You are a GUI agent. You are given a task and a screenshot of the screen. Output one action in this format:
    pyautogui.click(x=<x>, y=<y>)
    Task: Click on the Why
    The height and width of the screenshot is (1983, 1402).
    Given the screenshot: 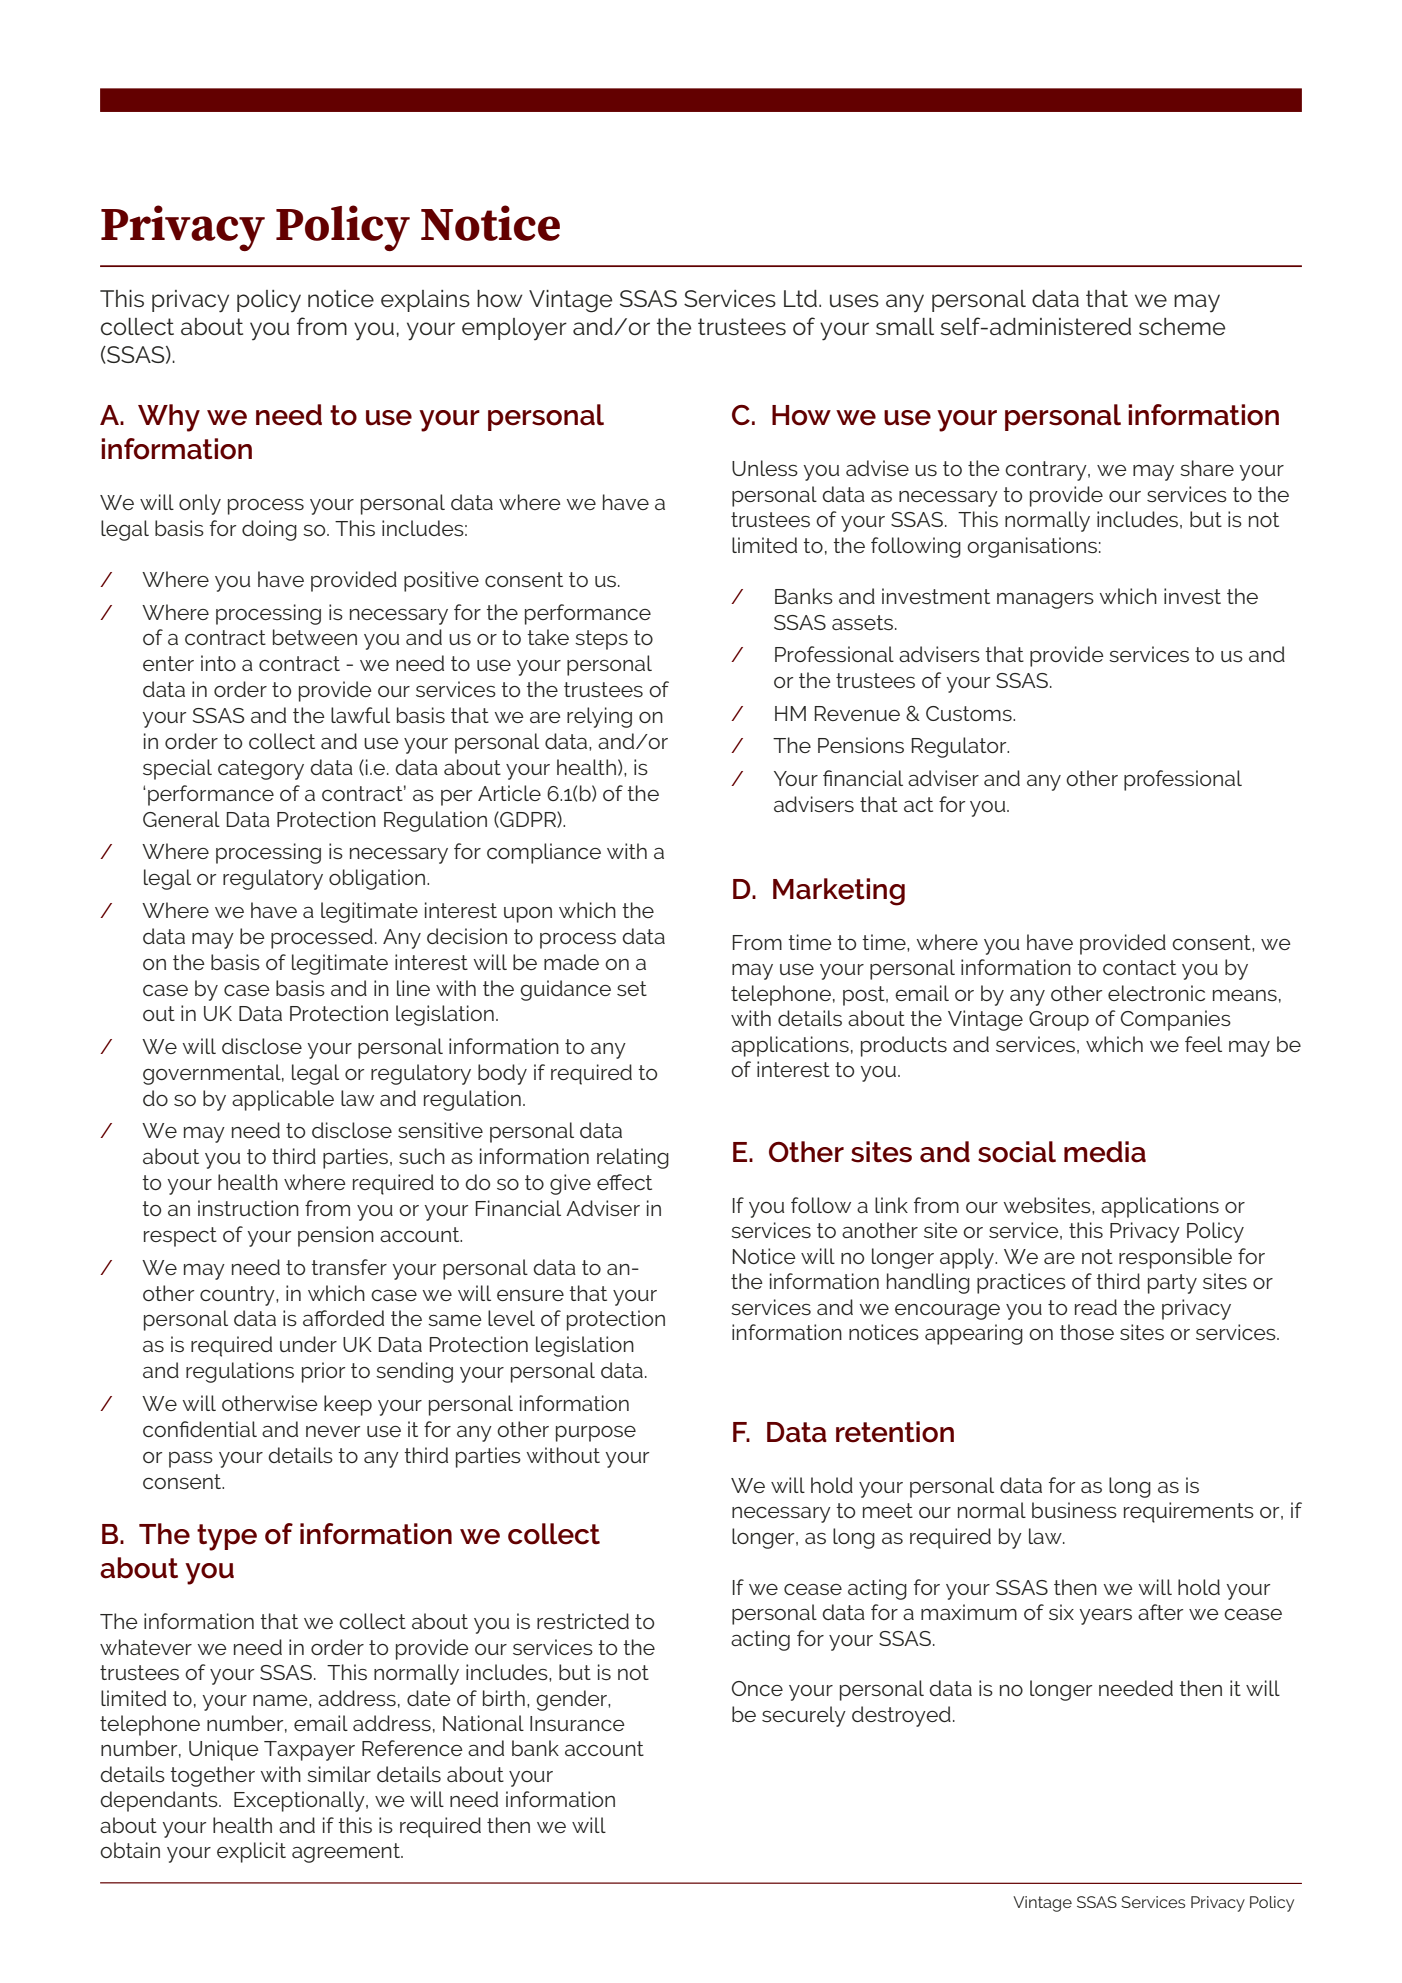 What is the action you would take?
    pyautogui.click(x=169, y=418)
